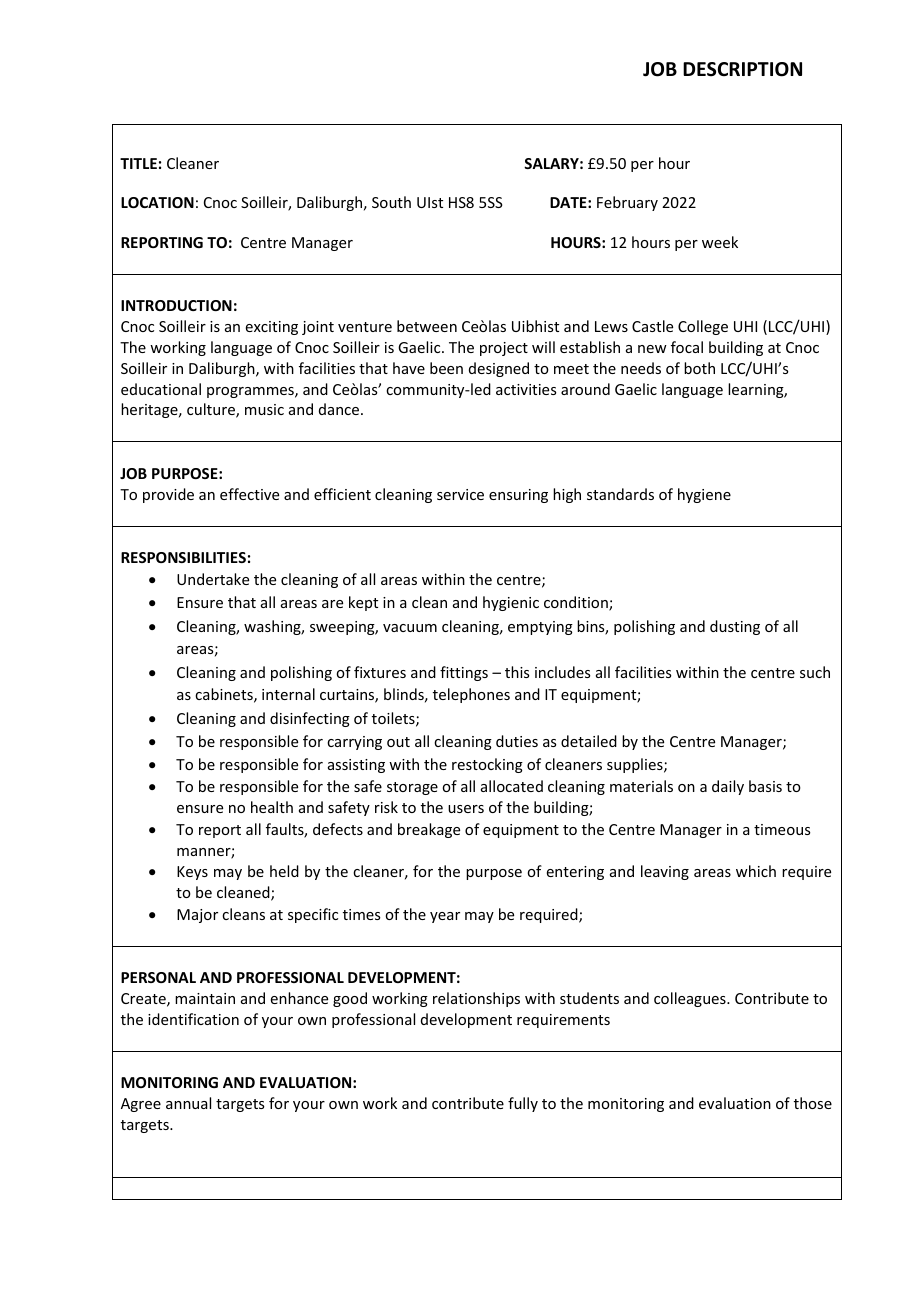 This document has width=924, height=1308. I want to click on annual, so click(188, 1103).
